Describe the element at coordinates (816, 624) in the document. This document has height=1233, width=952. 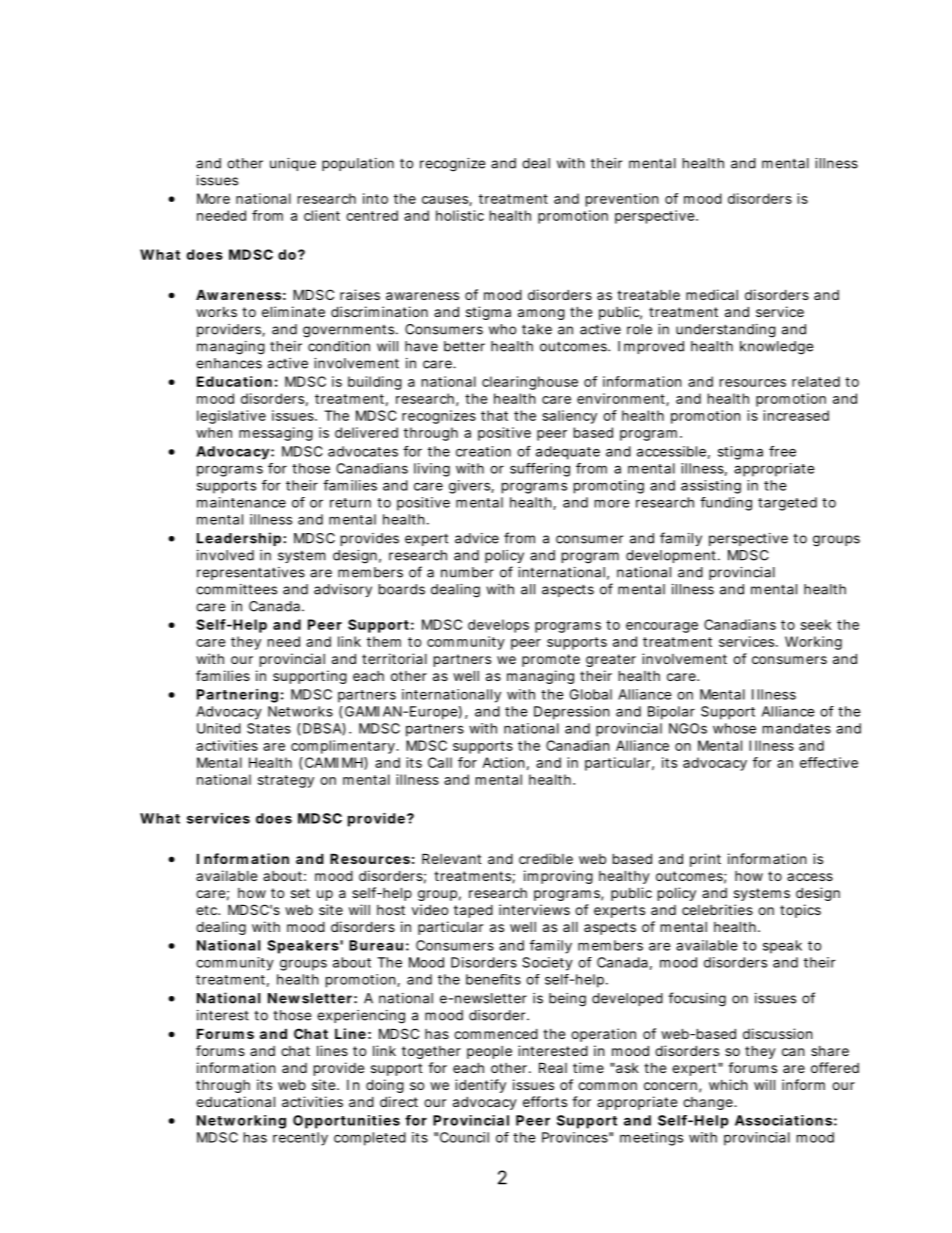
I see `seek` at that location.
